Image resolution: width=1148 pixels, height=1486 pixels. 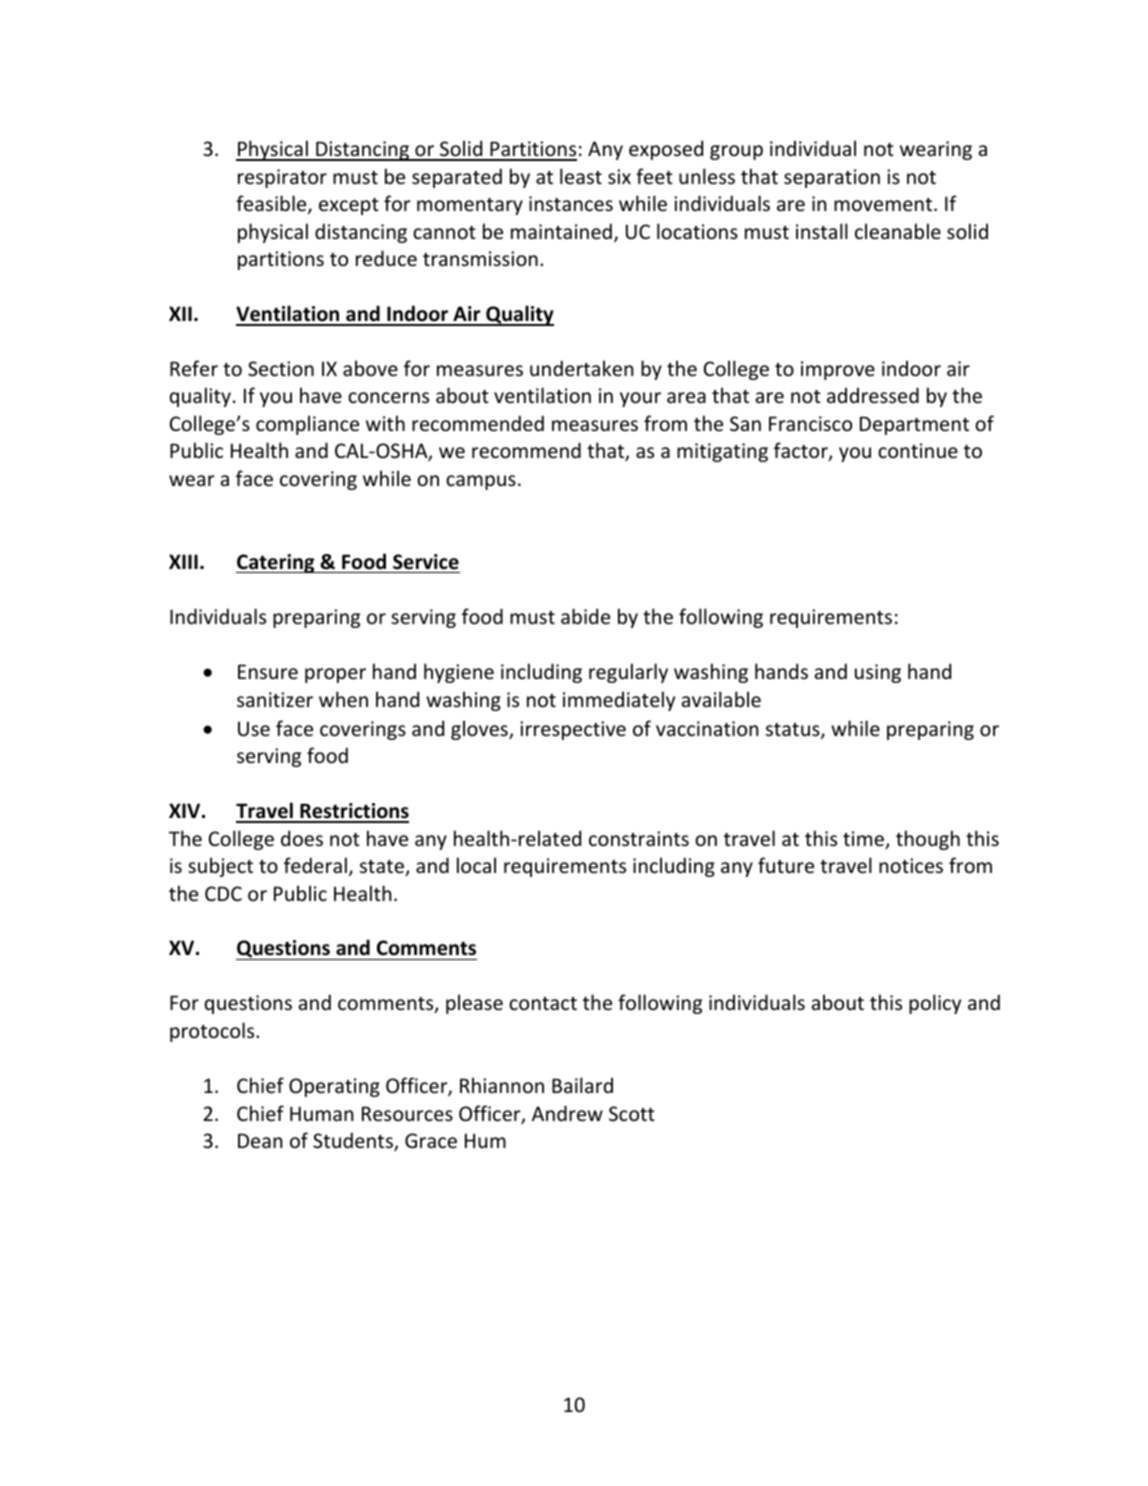 What do you see at coordinates (581, 176) in the screenshot?
I see `least` at bounding box center [581, 176].
